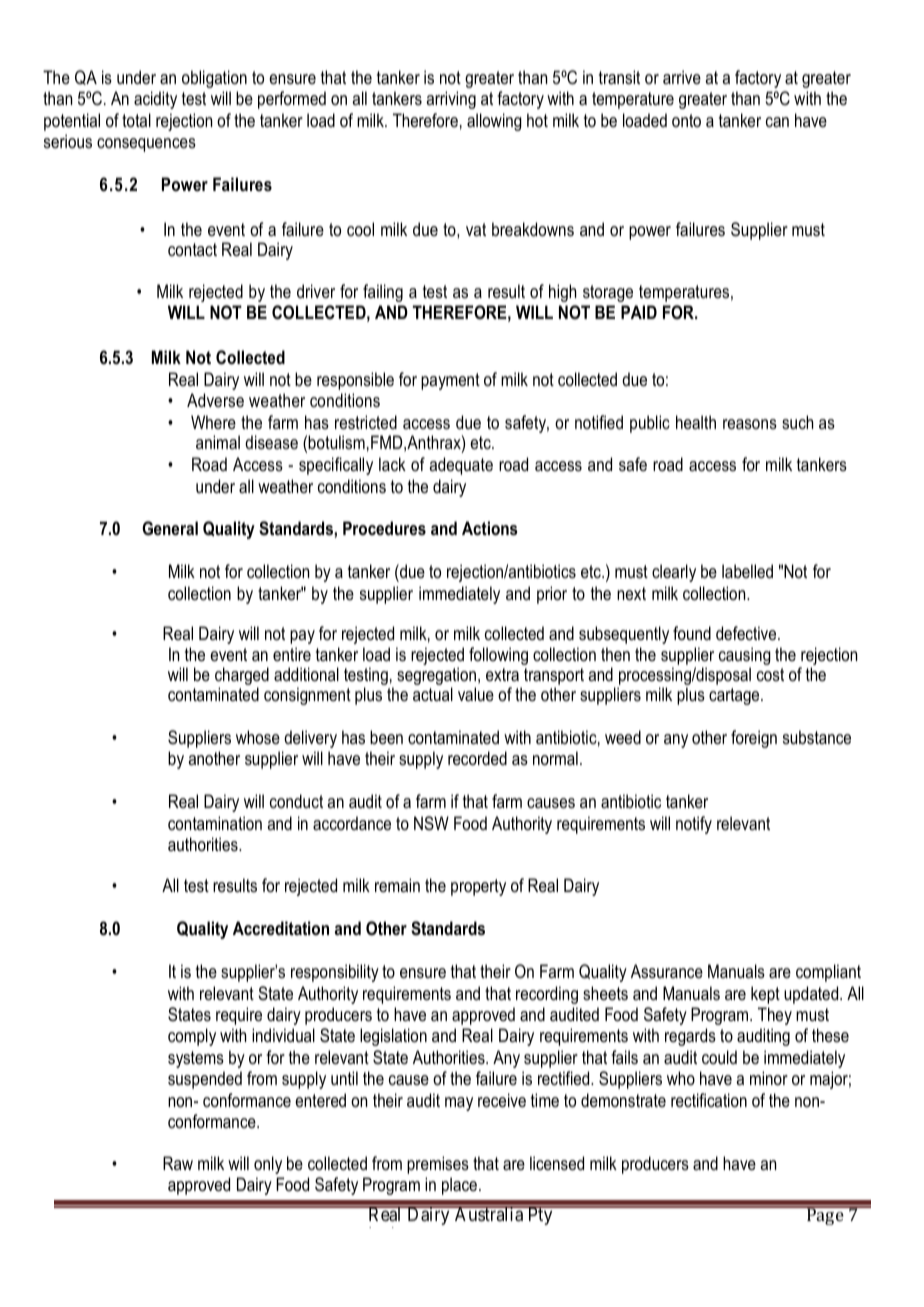 The height and width of the document is (1307, 924). Describe the element at coordinates (777, 122) in the document. I see `can` at that location.
